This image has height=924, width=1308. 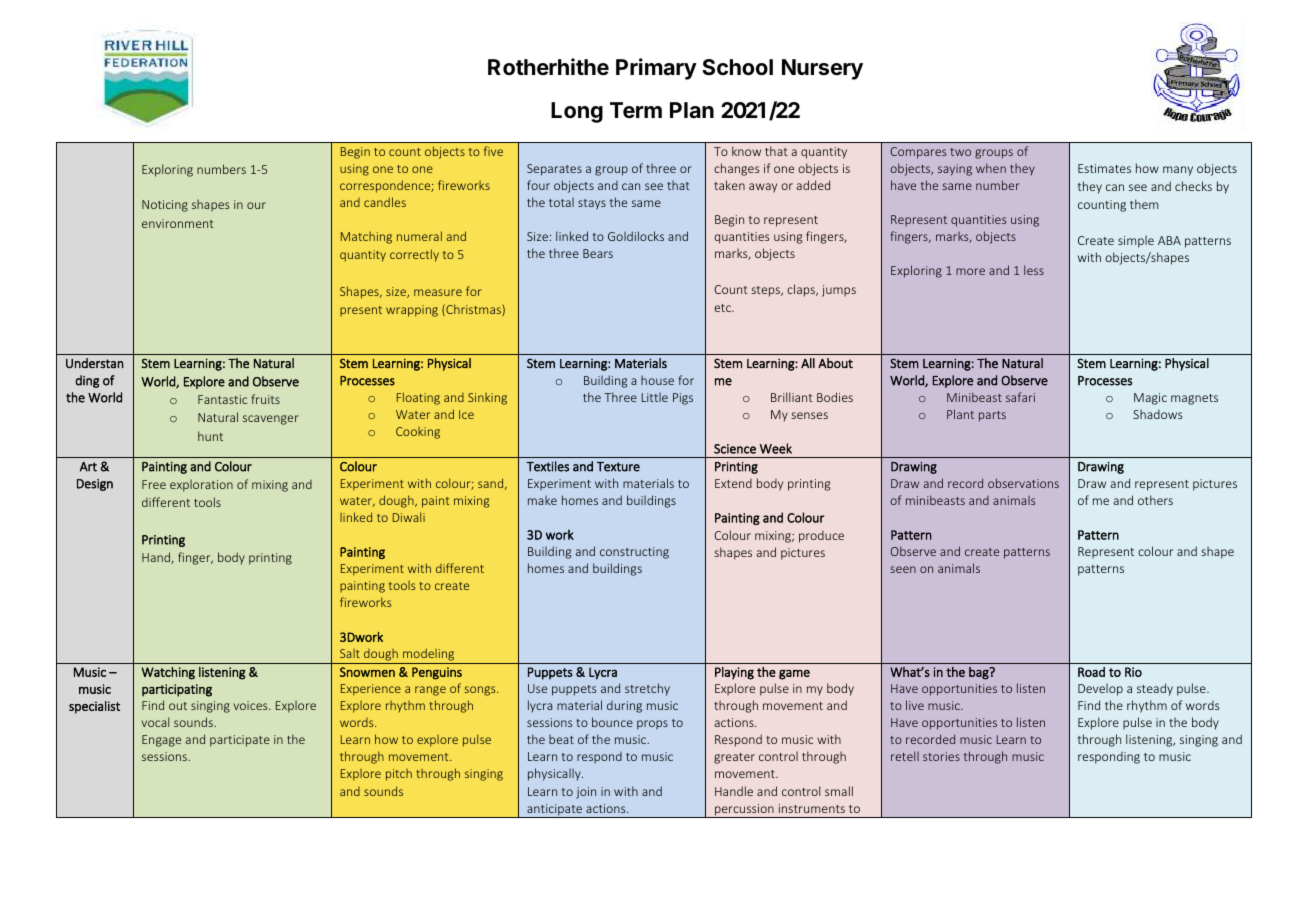 I want to click on Texture, so click(x=618, y=467).
